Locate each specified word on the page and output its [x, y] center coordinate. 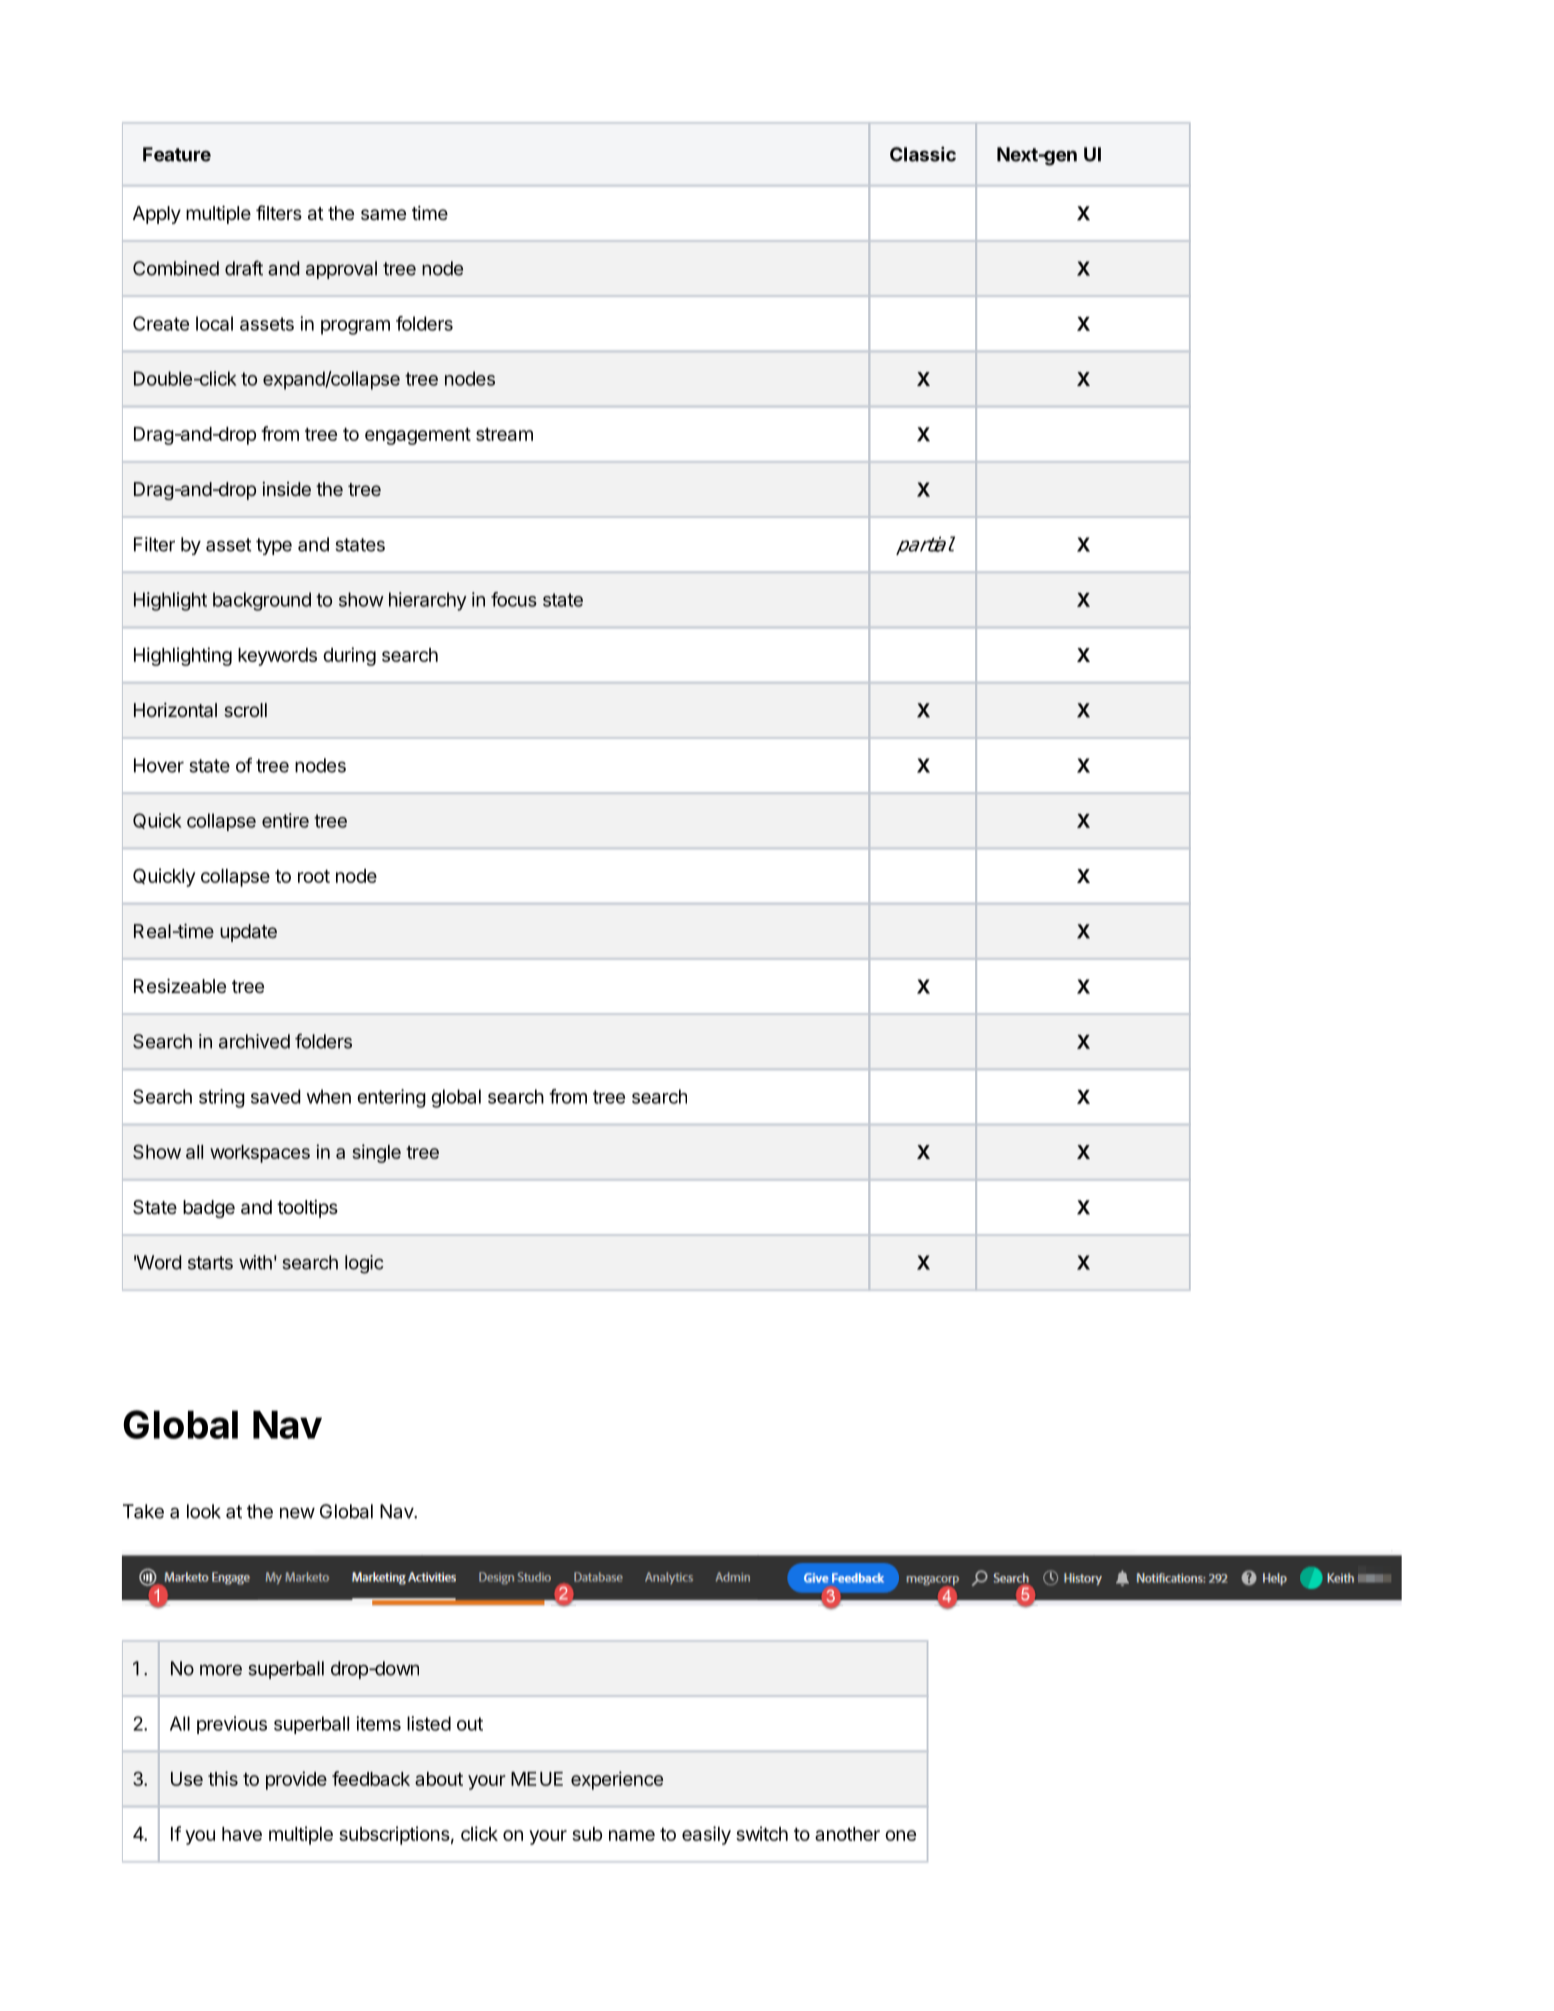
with [255, 1262]
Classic [923, 154]
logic [364, 1264]
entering [391, 1098]
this [223, 1778]
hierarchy [428, 601]
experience [617, 1780]
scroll [245, 710]
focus [514, 599]
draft [244, 268]
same [383, 214]
